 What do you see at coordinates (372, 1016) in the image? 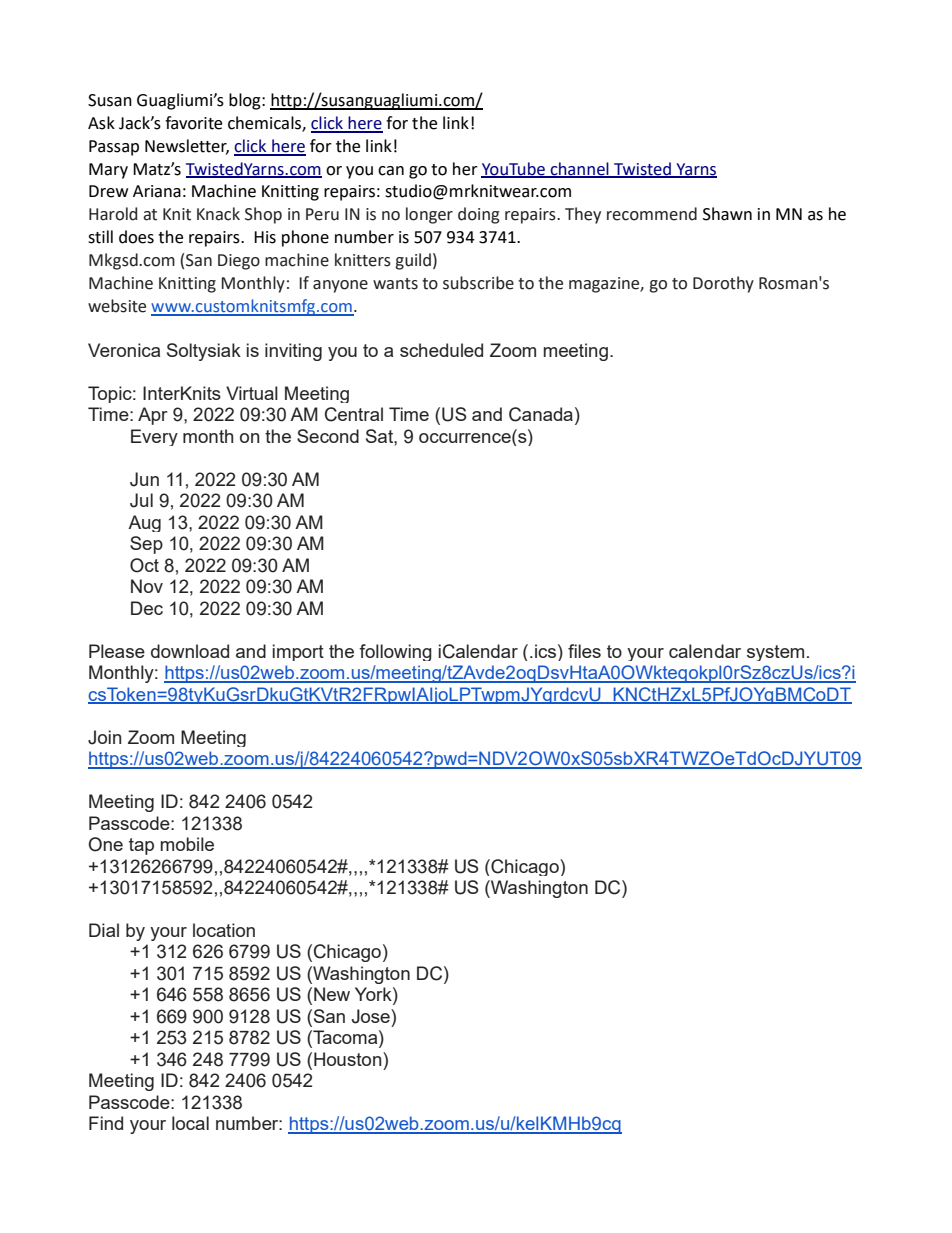
I see `Jose` at bounding box center [372, 1016].
